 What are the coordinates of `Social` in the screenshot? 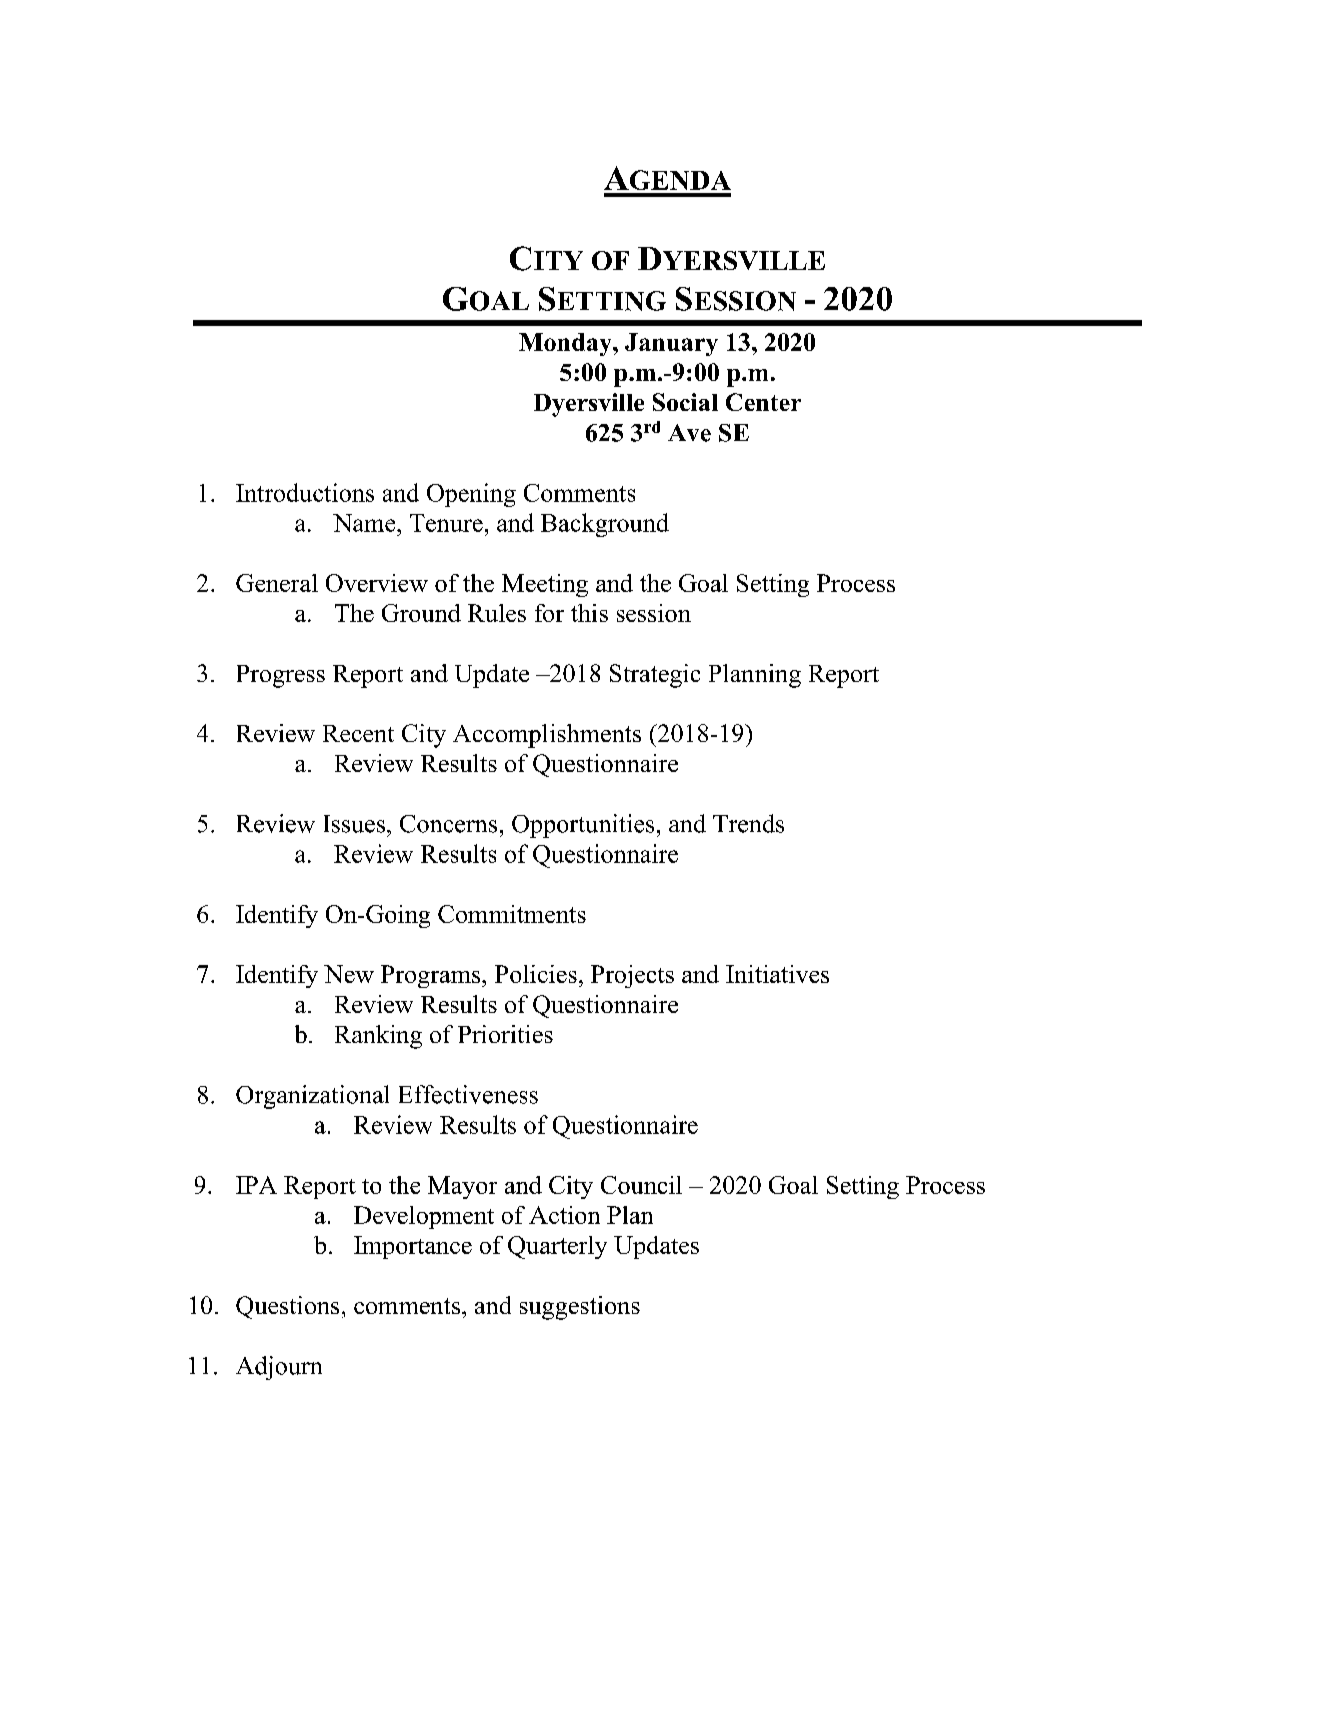 It's located at (685, 402).
